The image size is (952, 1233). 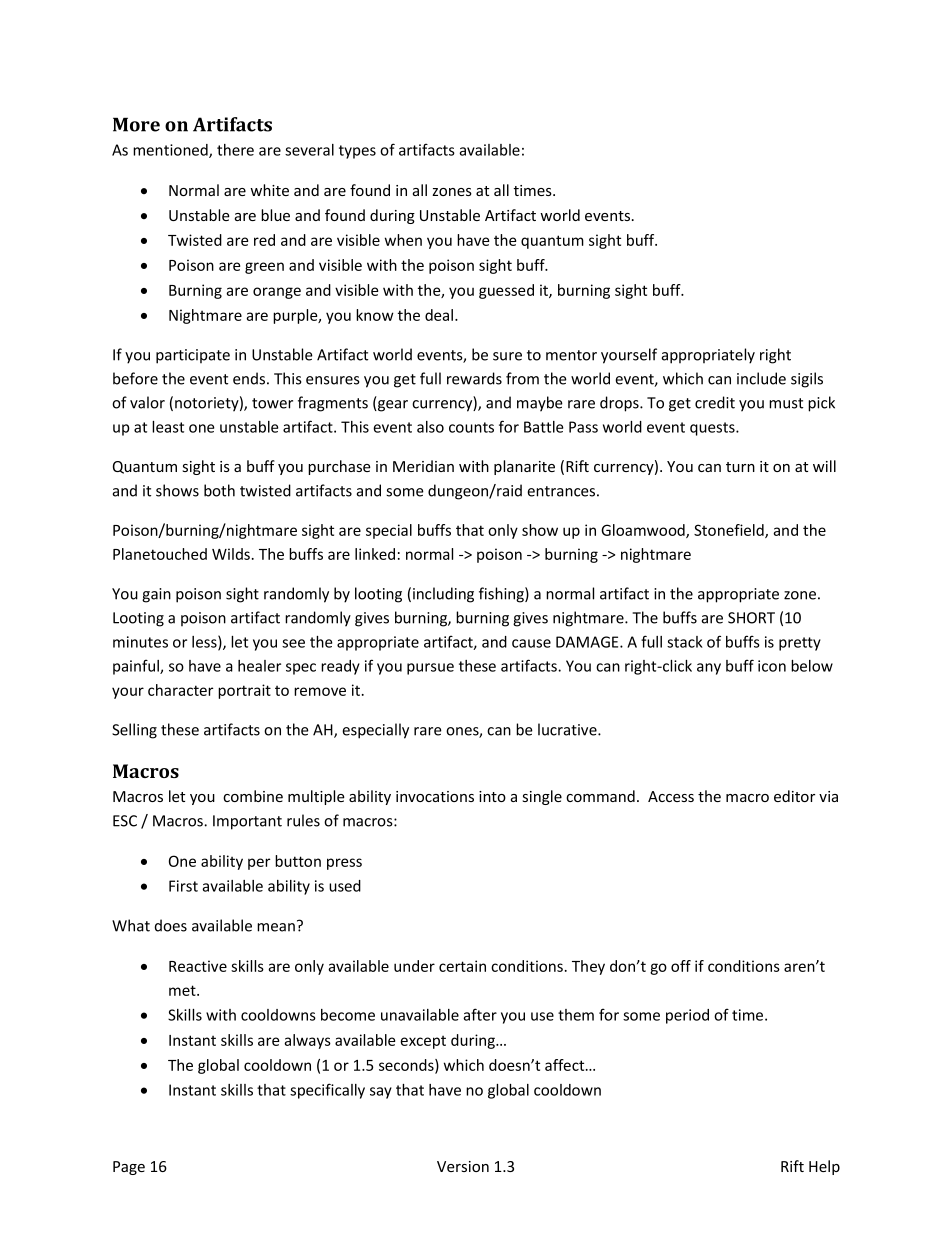 I want to click on Selling, so click(x=134, y=731).
